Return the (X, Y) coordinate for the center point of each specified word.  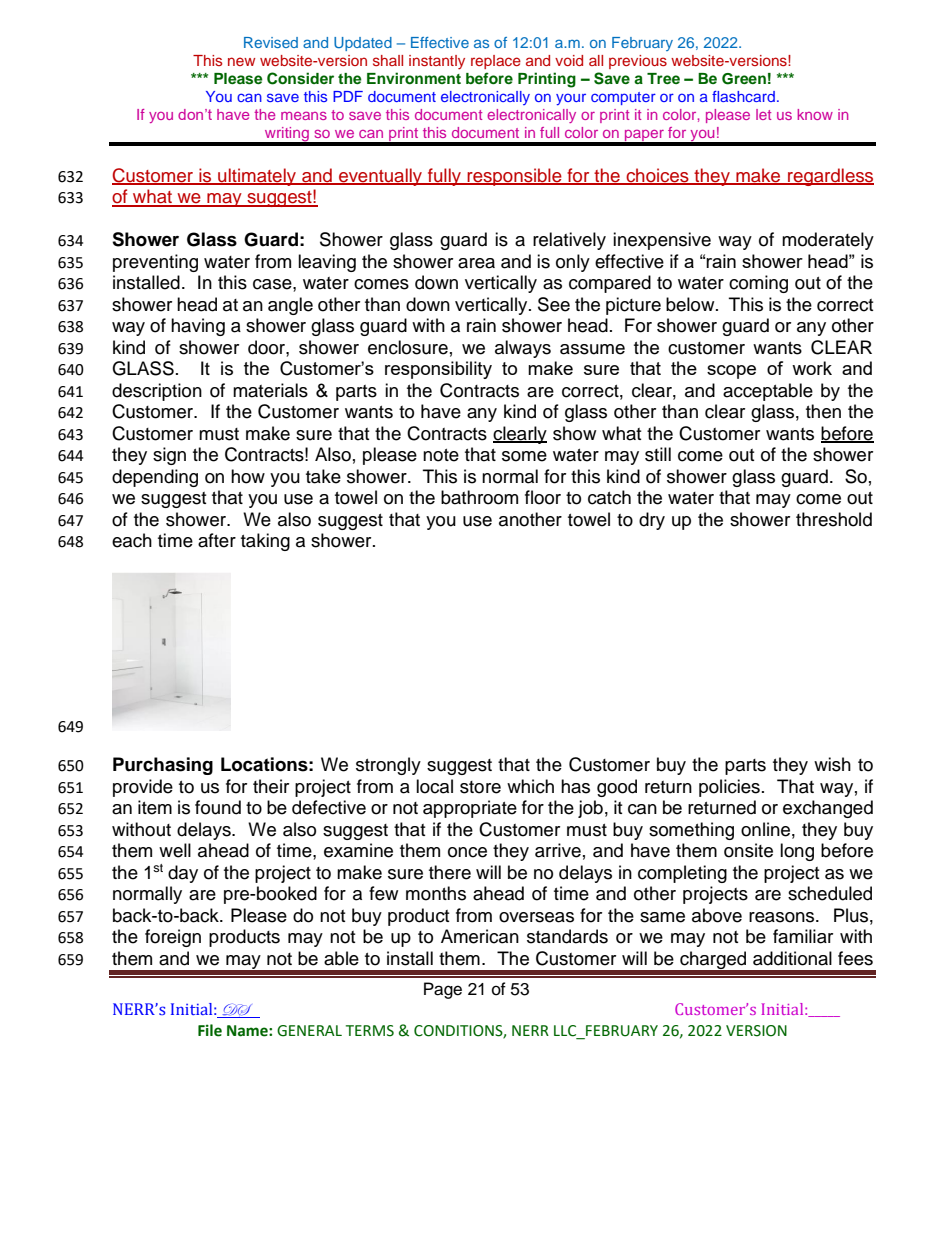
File (210, 1030)
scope (731, 372)
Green (744, 79)
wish (832, 764)
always (523, 349)
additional (792, 958)
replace (496, 62)
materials (270, 390)
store (480, 787)
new (241, 61)
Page (443, 990)
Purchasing (163, 766)
